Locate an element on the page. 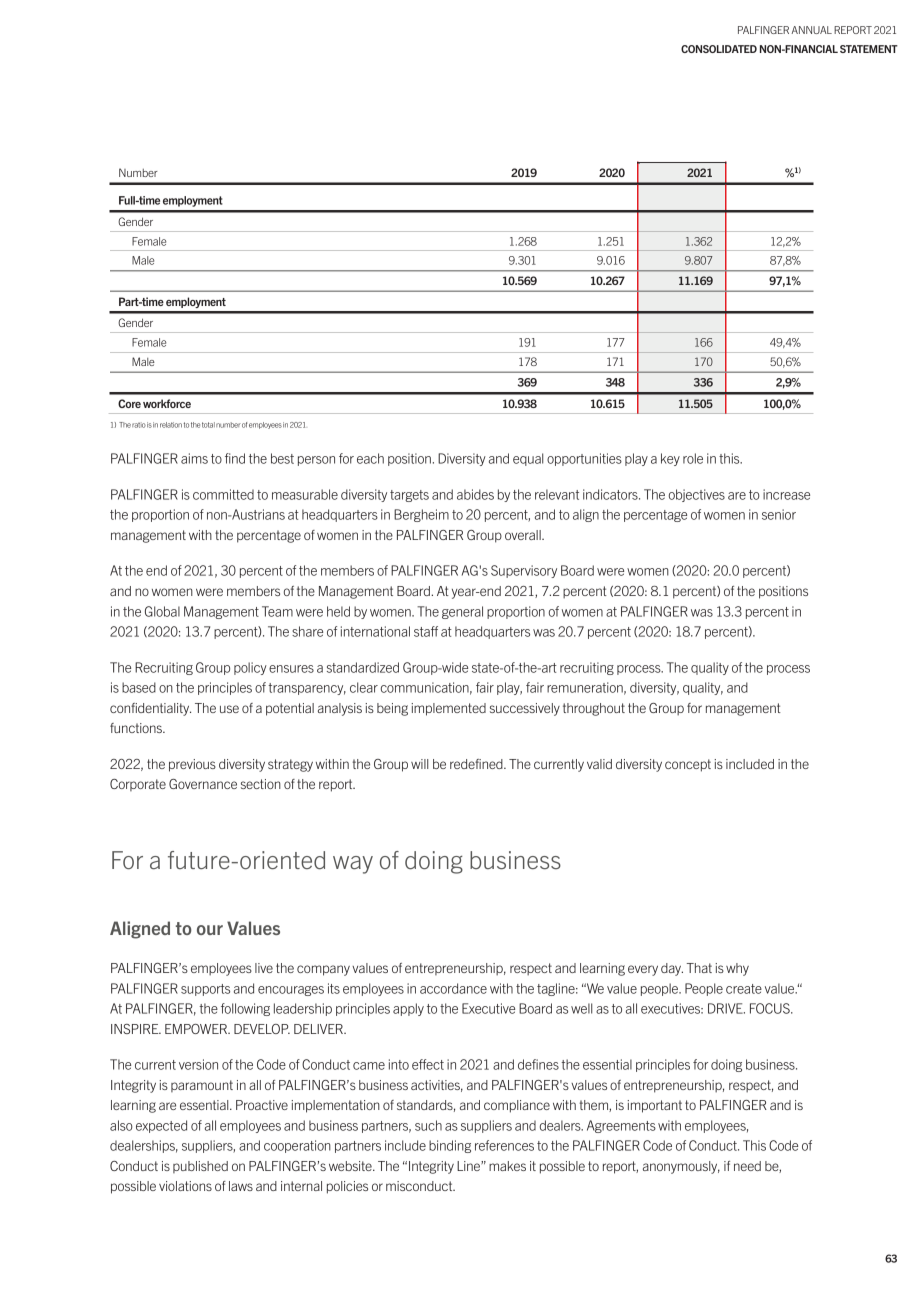 This page has width=924, height=1308. published is located at coordinates (200, 1167).
